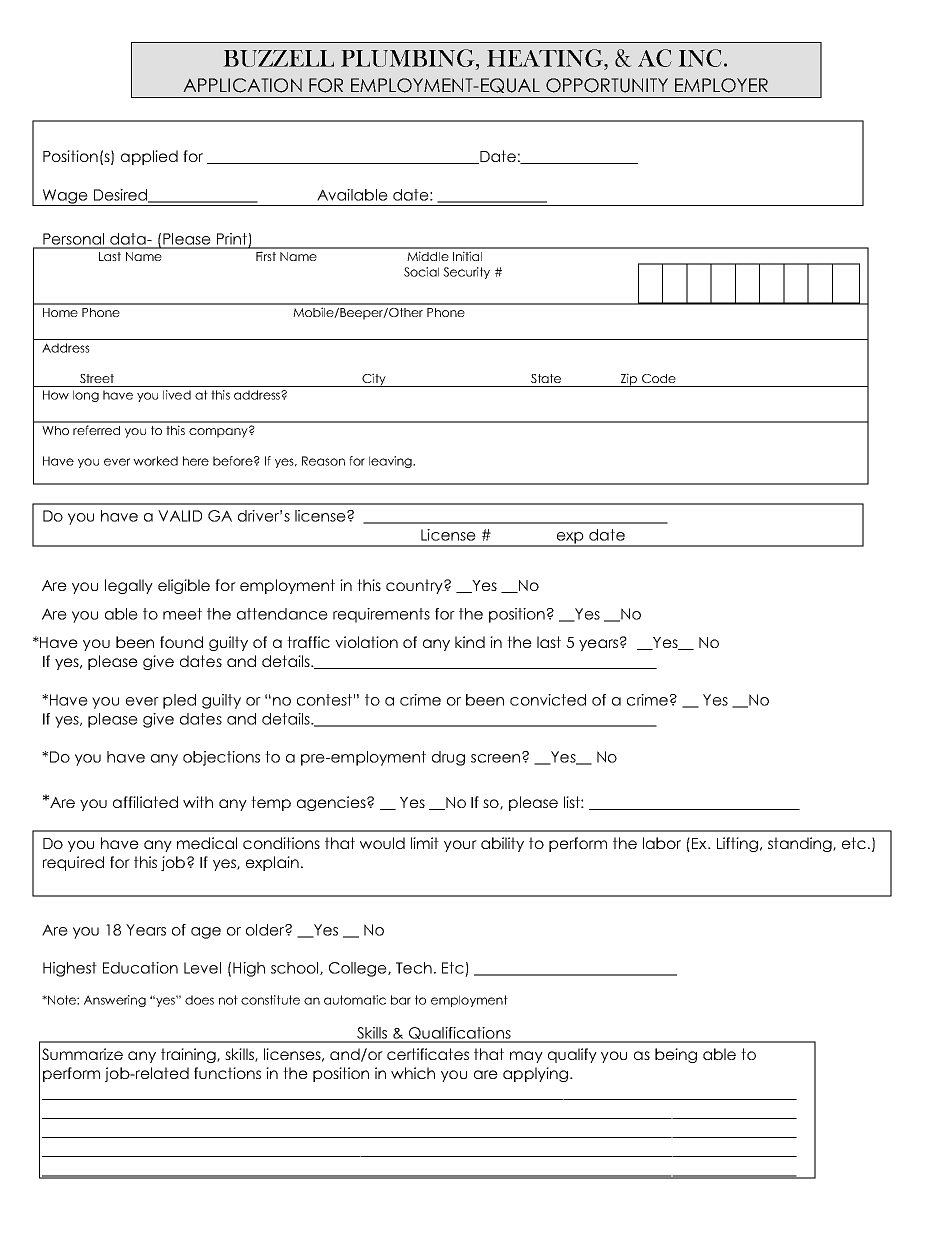  What do you see at coordinates (425, 843) in the document?
I see `limit` at bounding box center [425, 843].
